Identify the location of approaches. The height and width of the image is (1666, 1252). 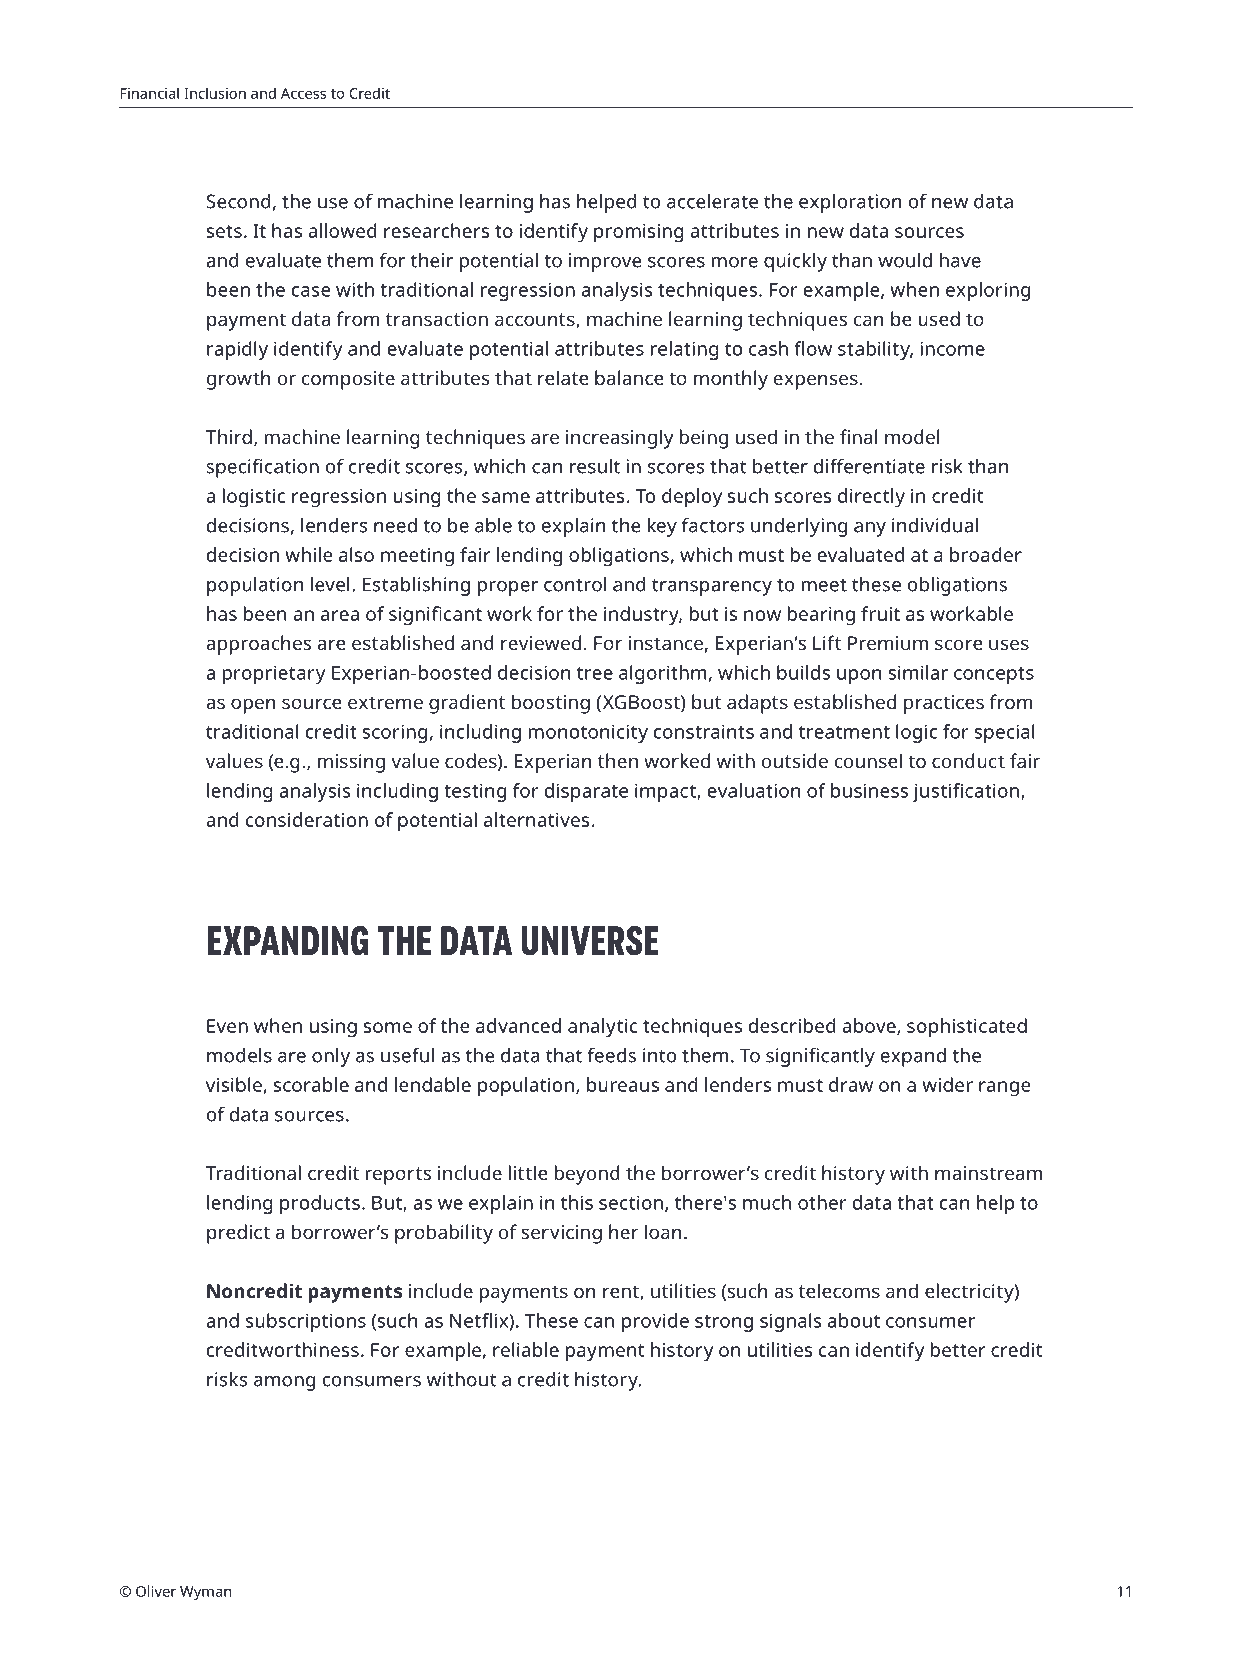
(258, 645).
